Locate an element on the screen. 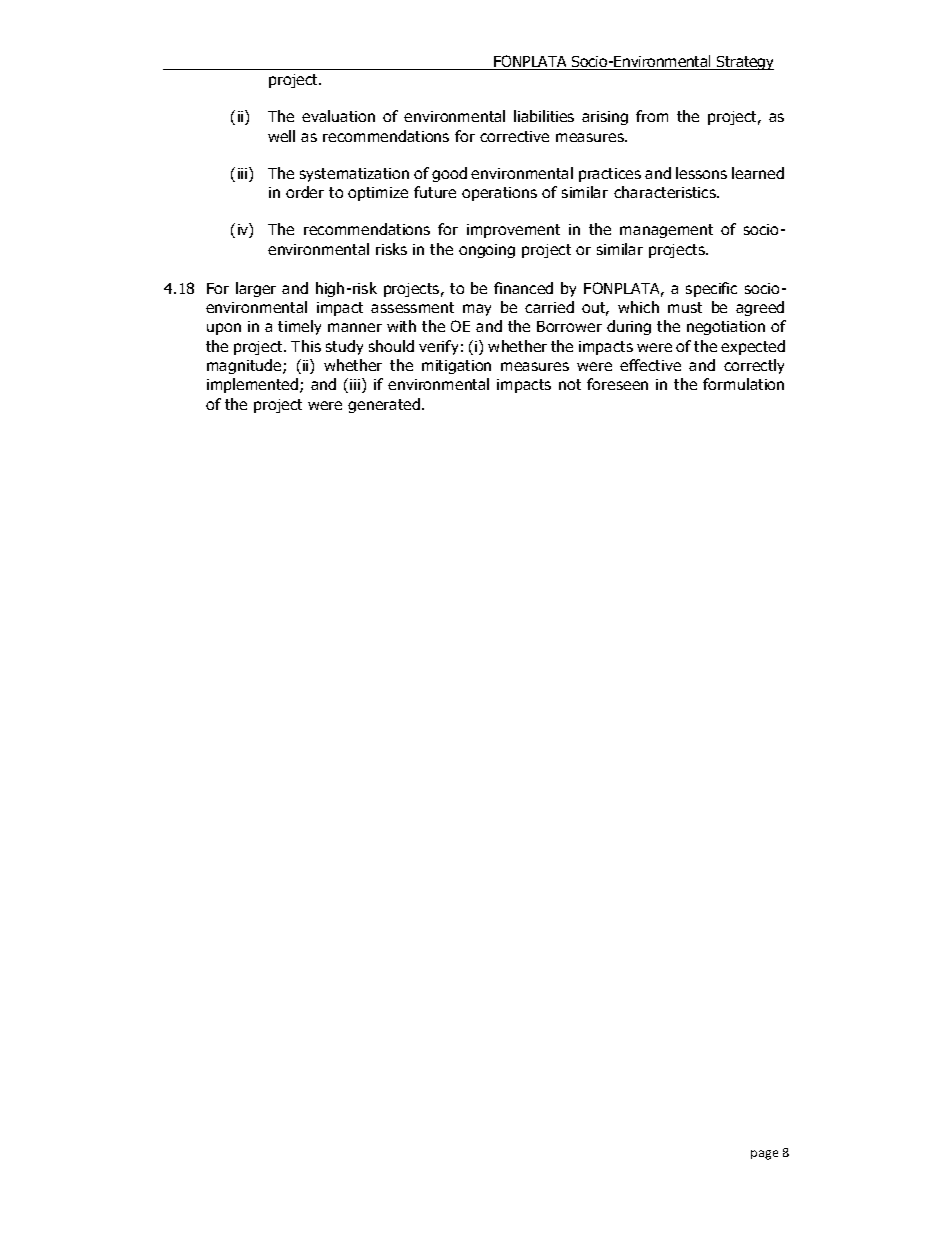 Image resolution: width=952 pixels, height=1233 pixels. This is located at coordinates (306, 346).
